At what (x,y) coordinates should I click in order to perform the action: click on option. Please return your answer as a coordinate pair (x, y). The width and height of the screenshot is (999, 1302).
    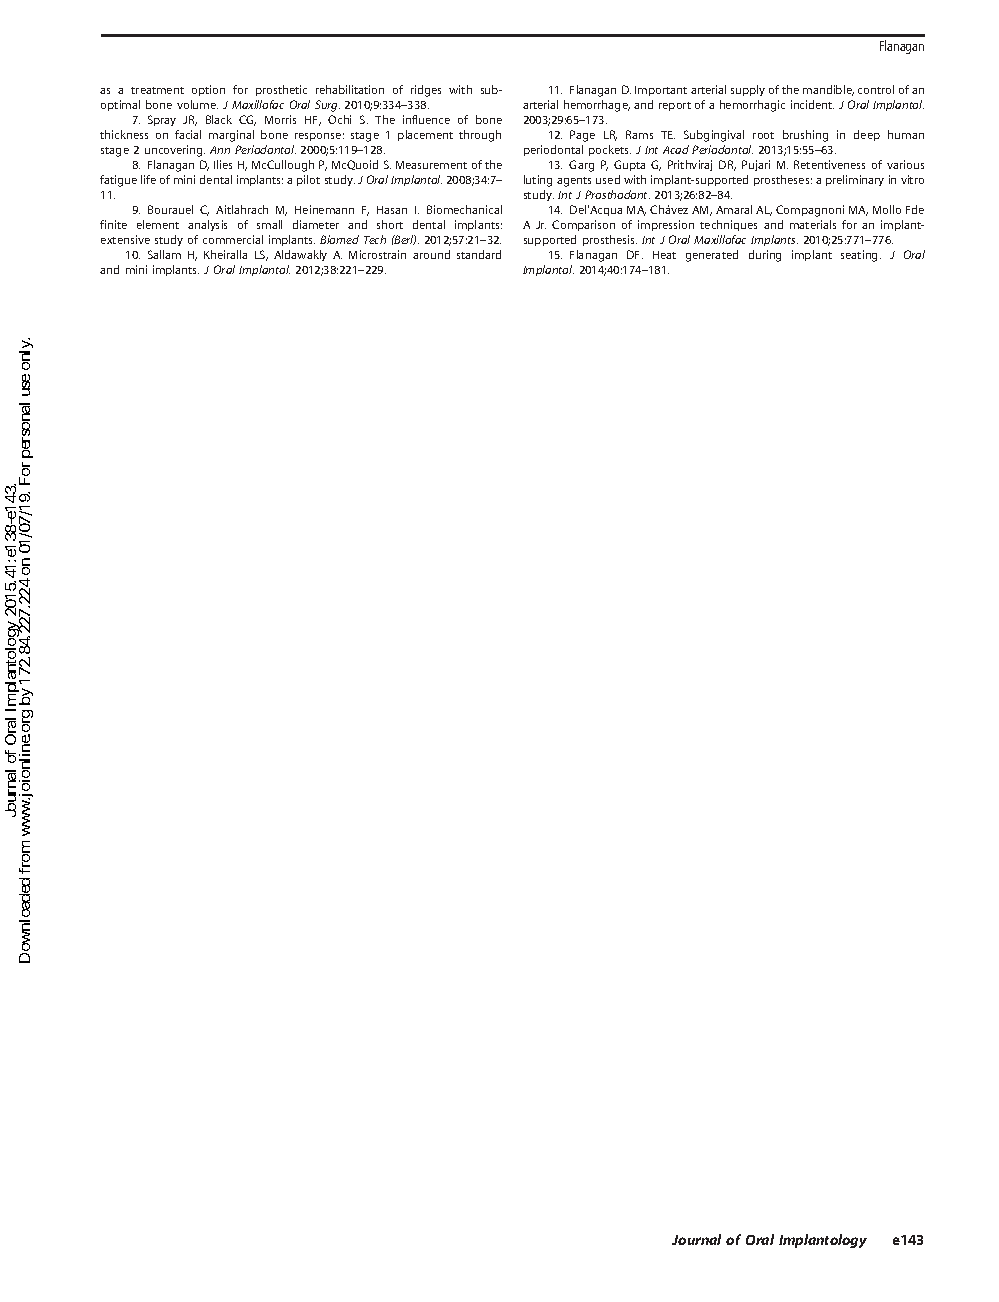
    Looking at the image, I should click on (208, 90).
